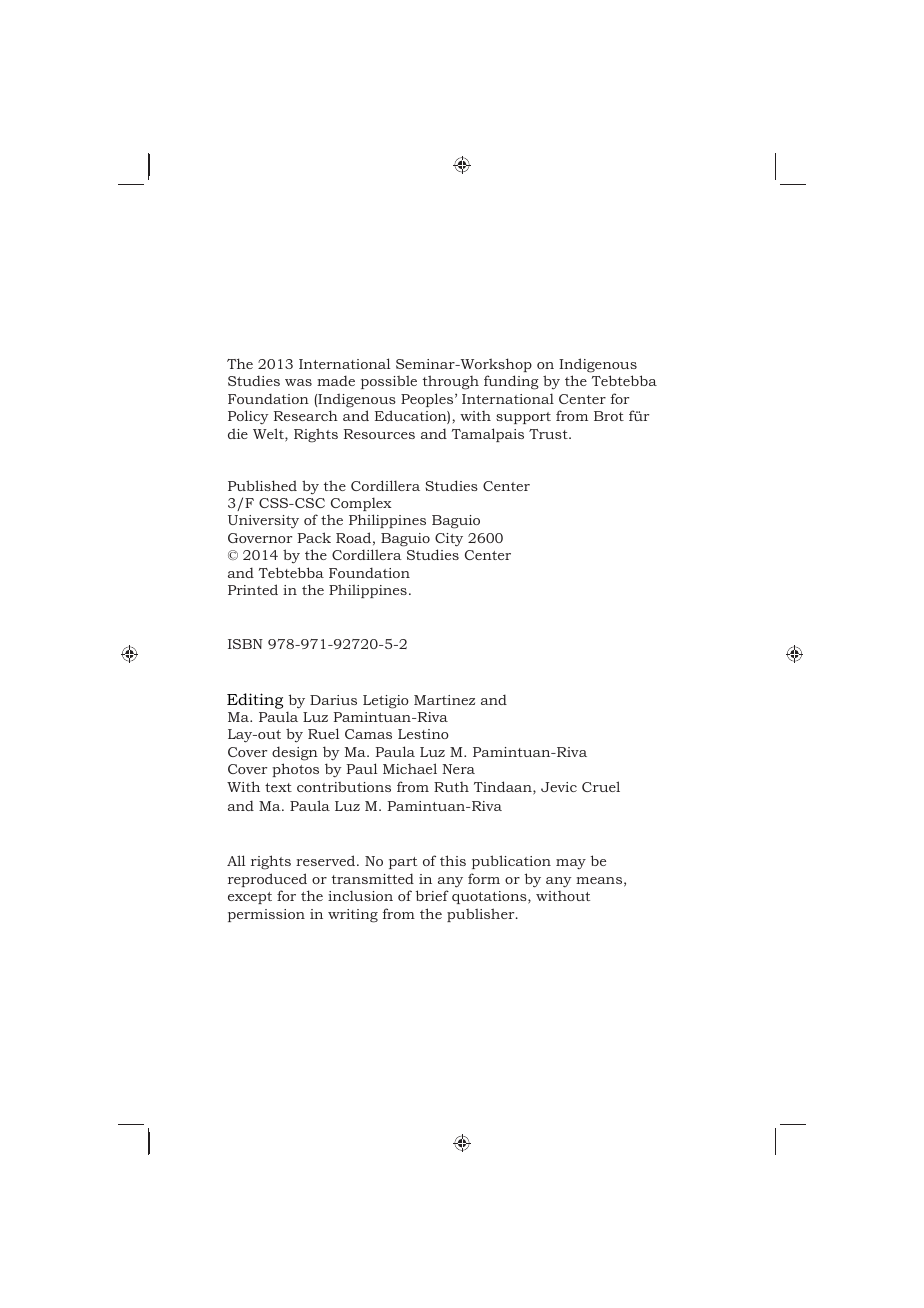 The height and width of the document is (1308, 924). I want to click on was, so click(298, 382).
